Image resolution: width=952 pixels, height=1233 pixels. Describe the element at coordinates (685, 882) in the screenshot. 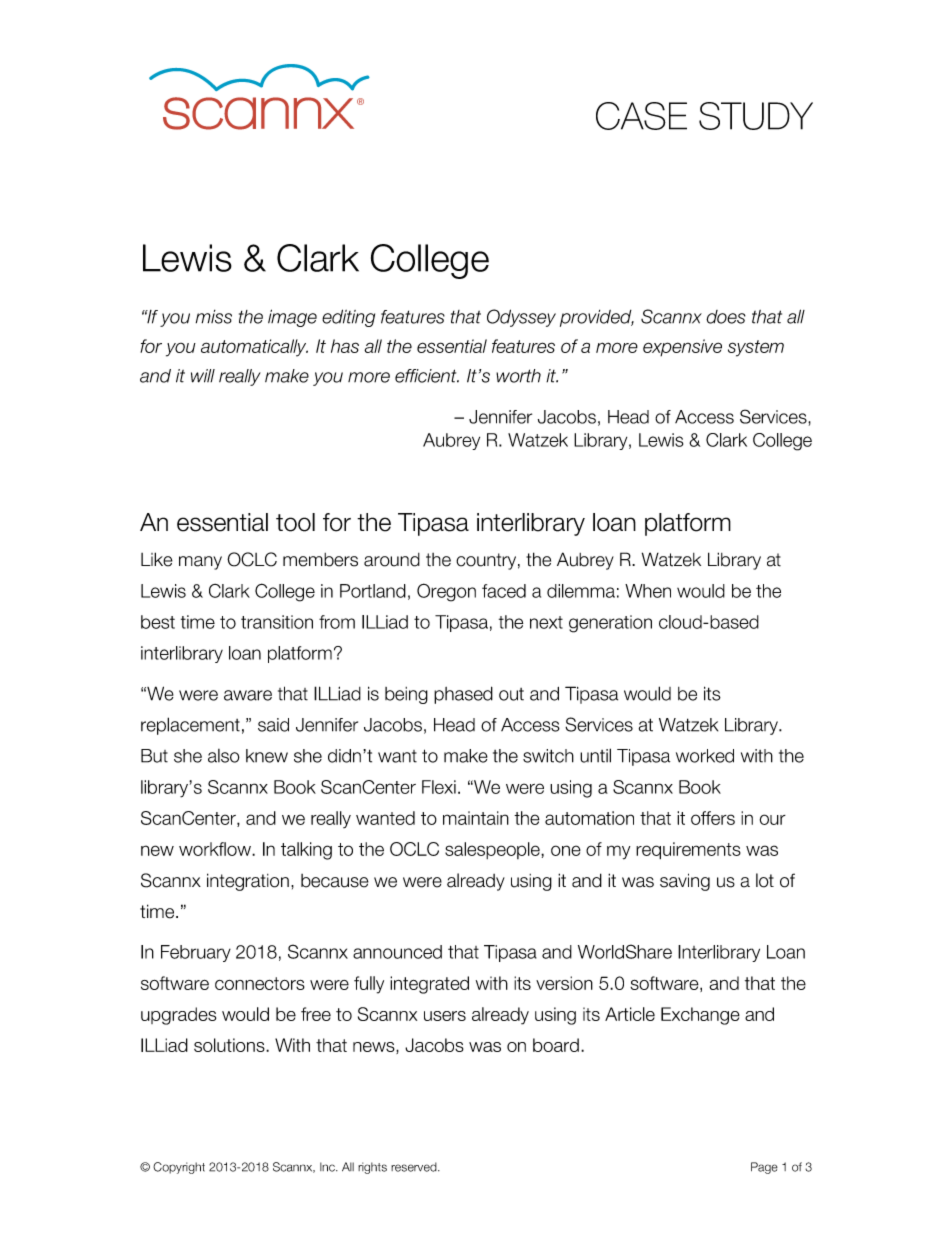

I see `saving` at that location.
